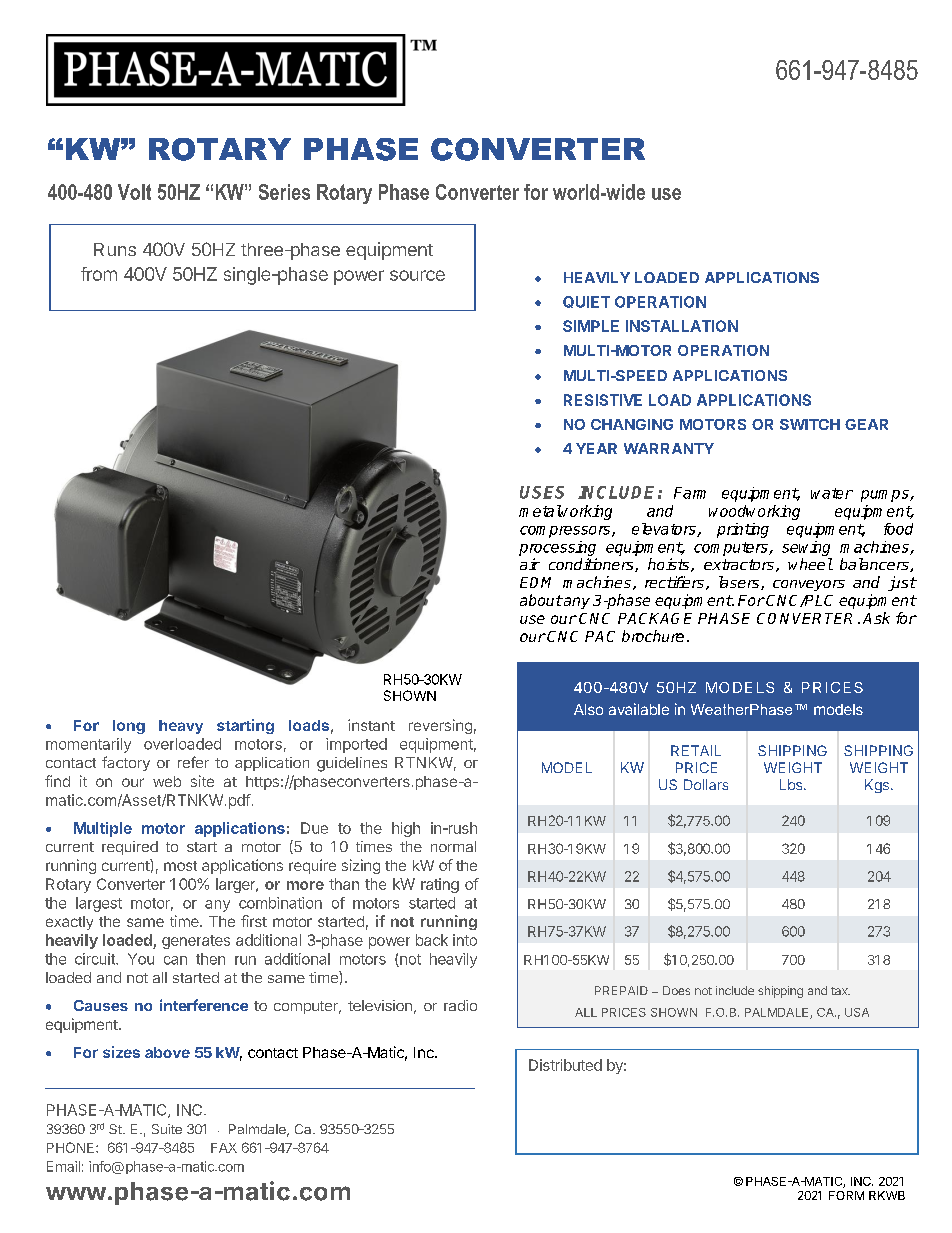 Image resolution: width=952 pixels, height=1233 pixels. I want to click on heavy, so click(181, 727).
